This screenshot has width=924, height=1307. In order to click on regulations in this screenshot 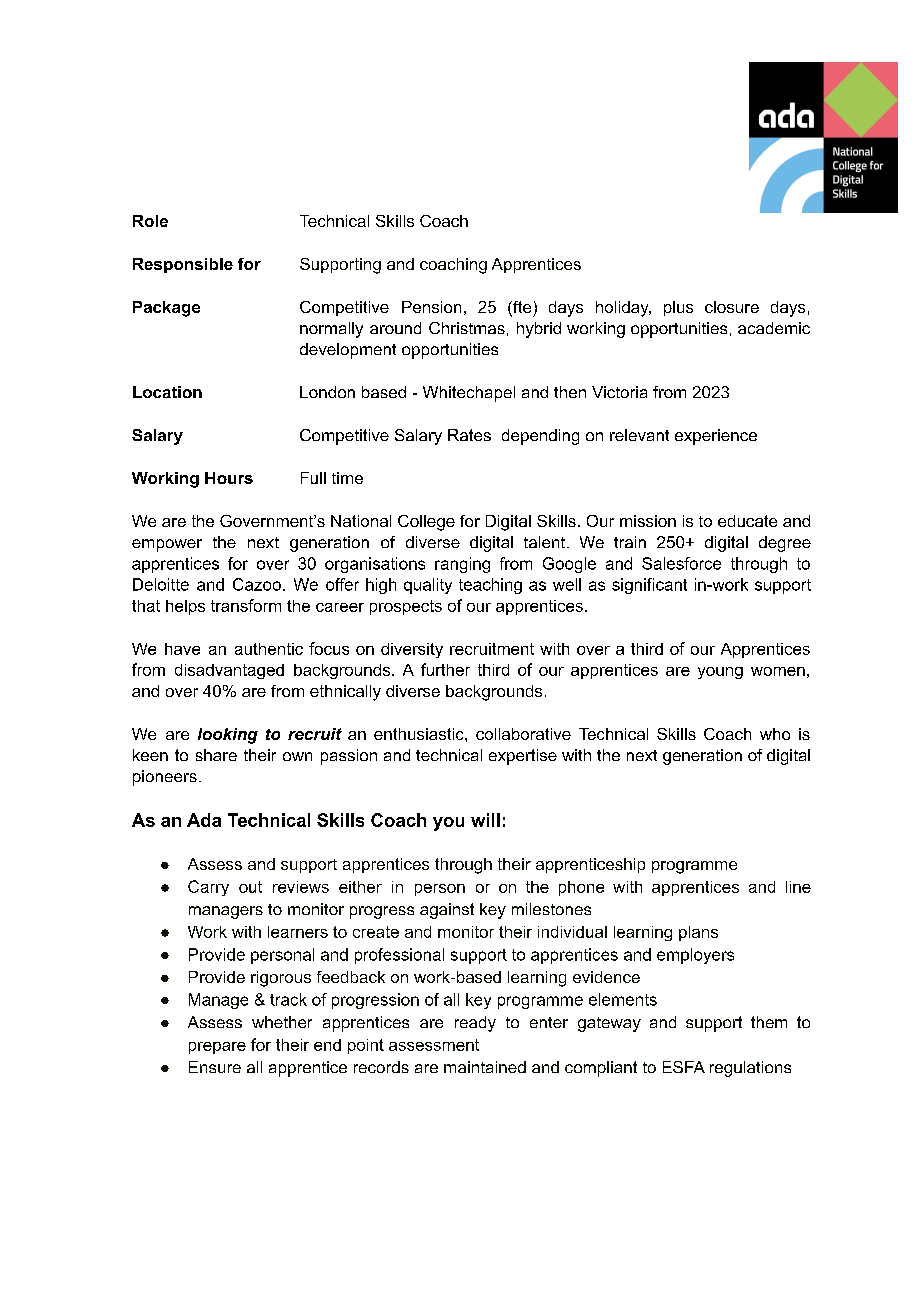, I will do `click(750, 1069)`.
